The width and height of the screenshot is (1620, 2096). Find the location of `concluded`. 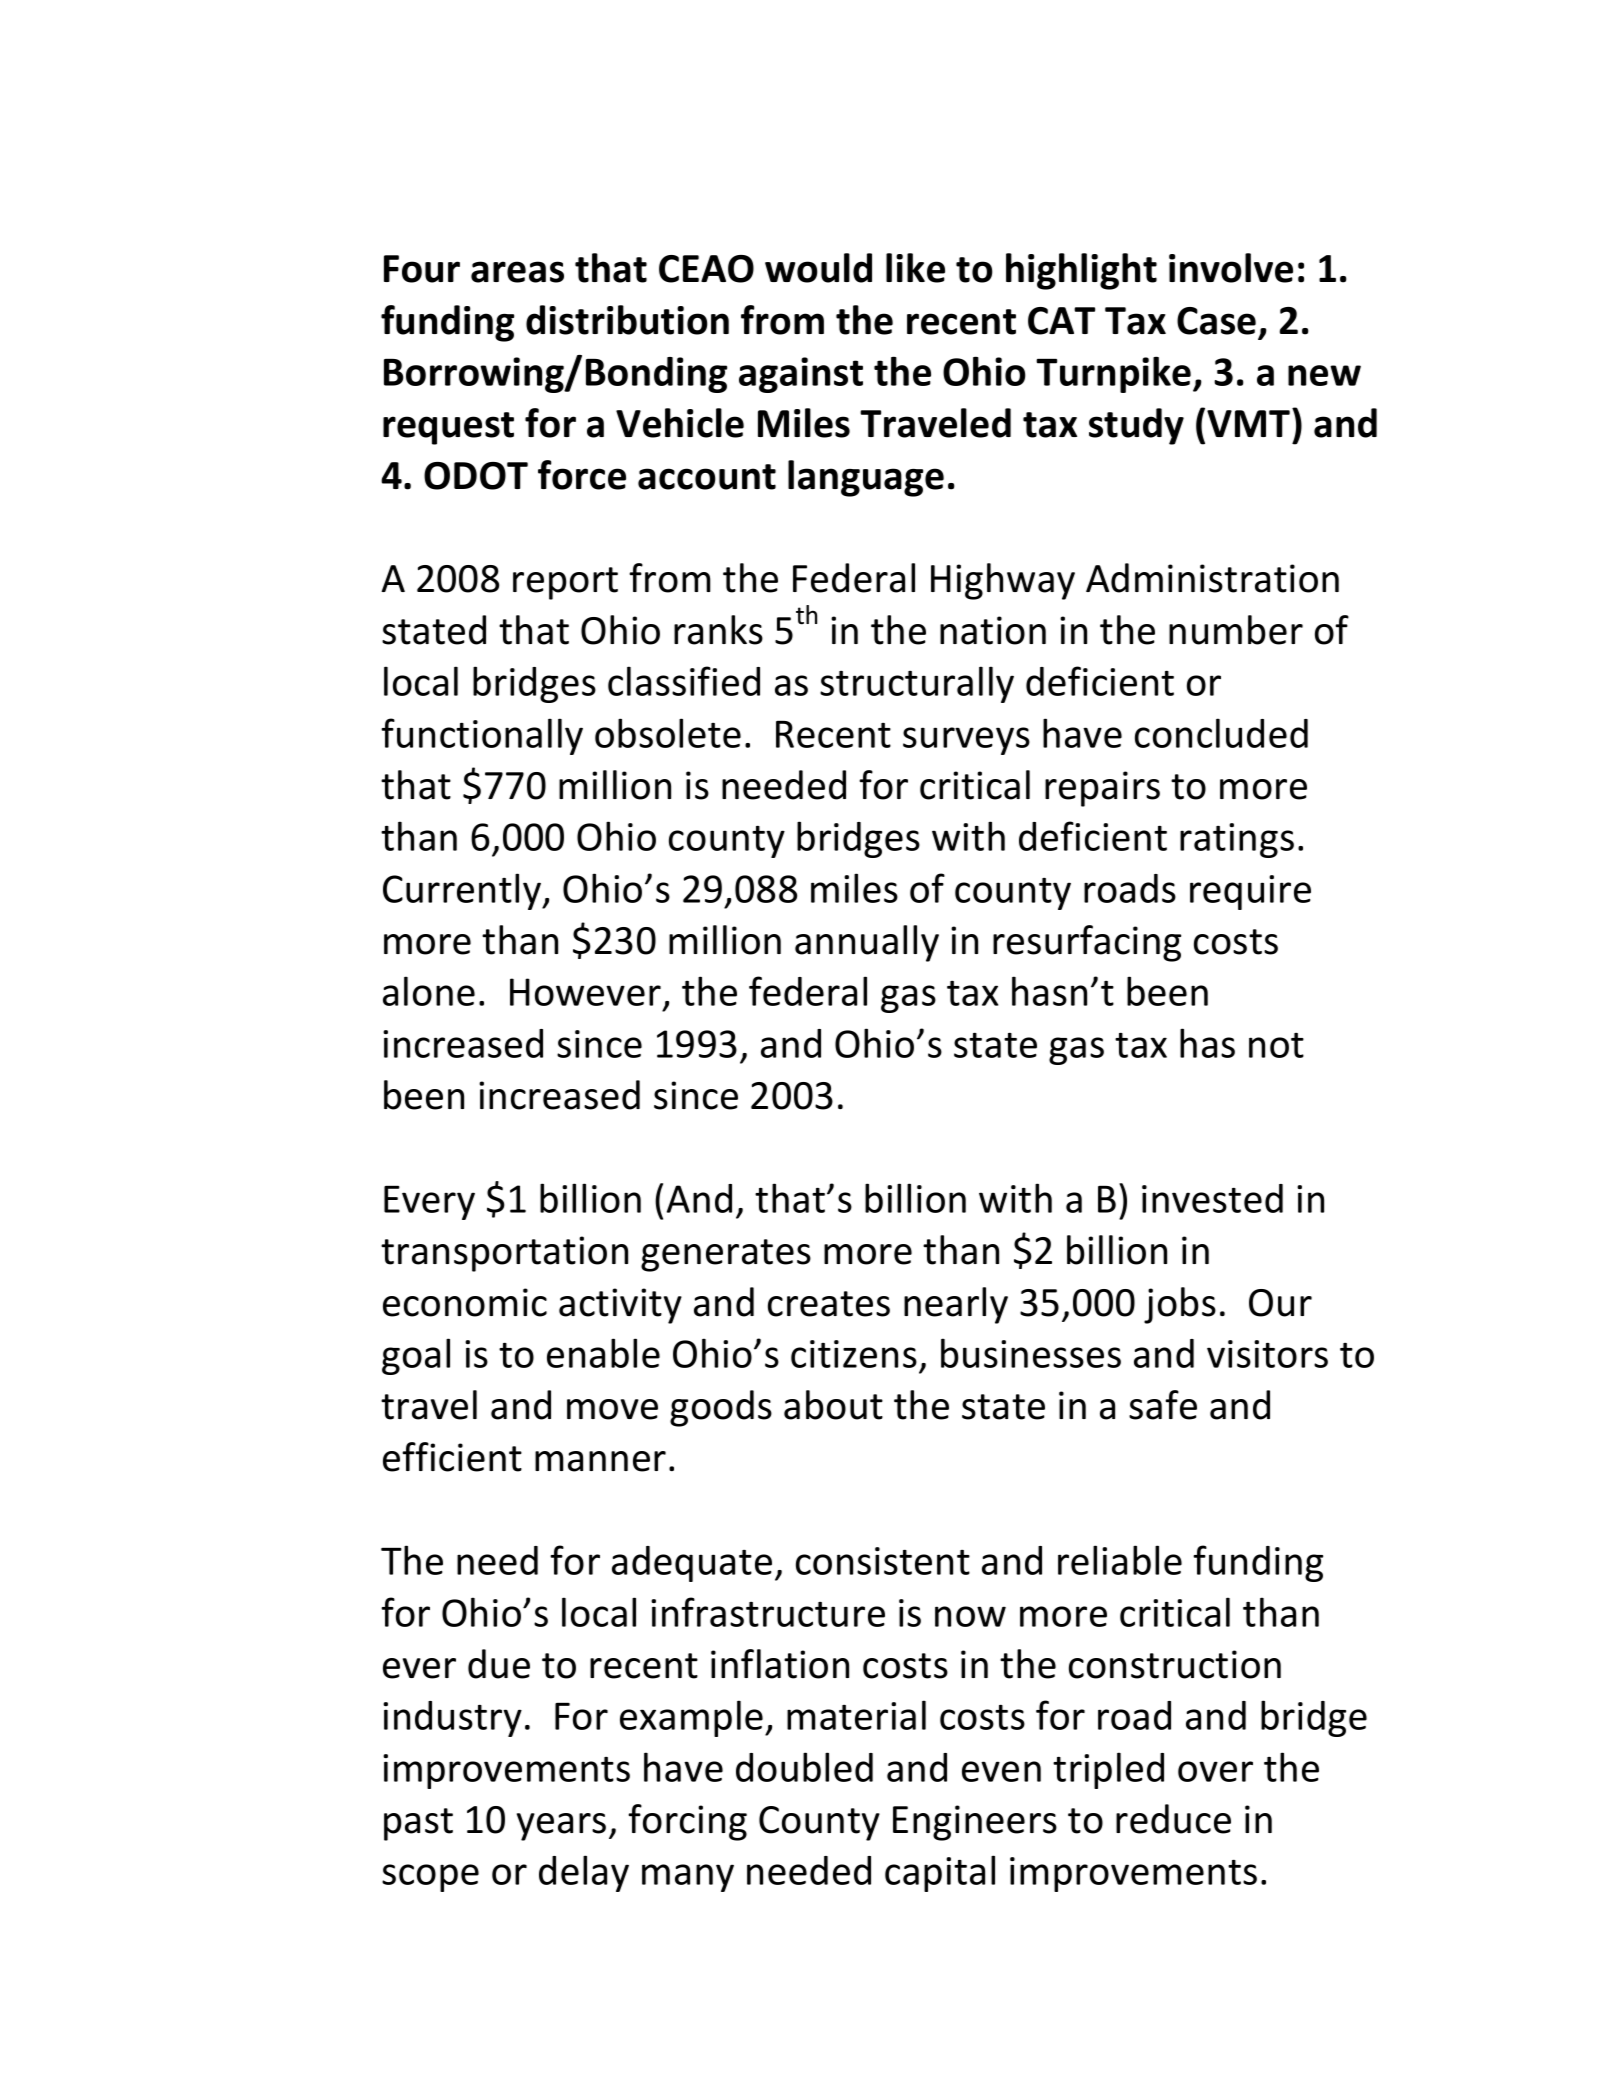

concluded is located at coordinates (1221, 733).
